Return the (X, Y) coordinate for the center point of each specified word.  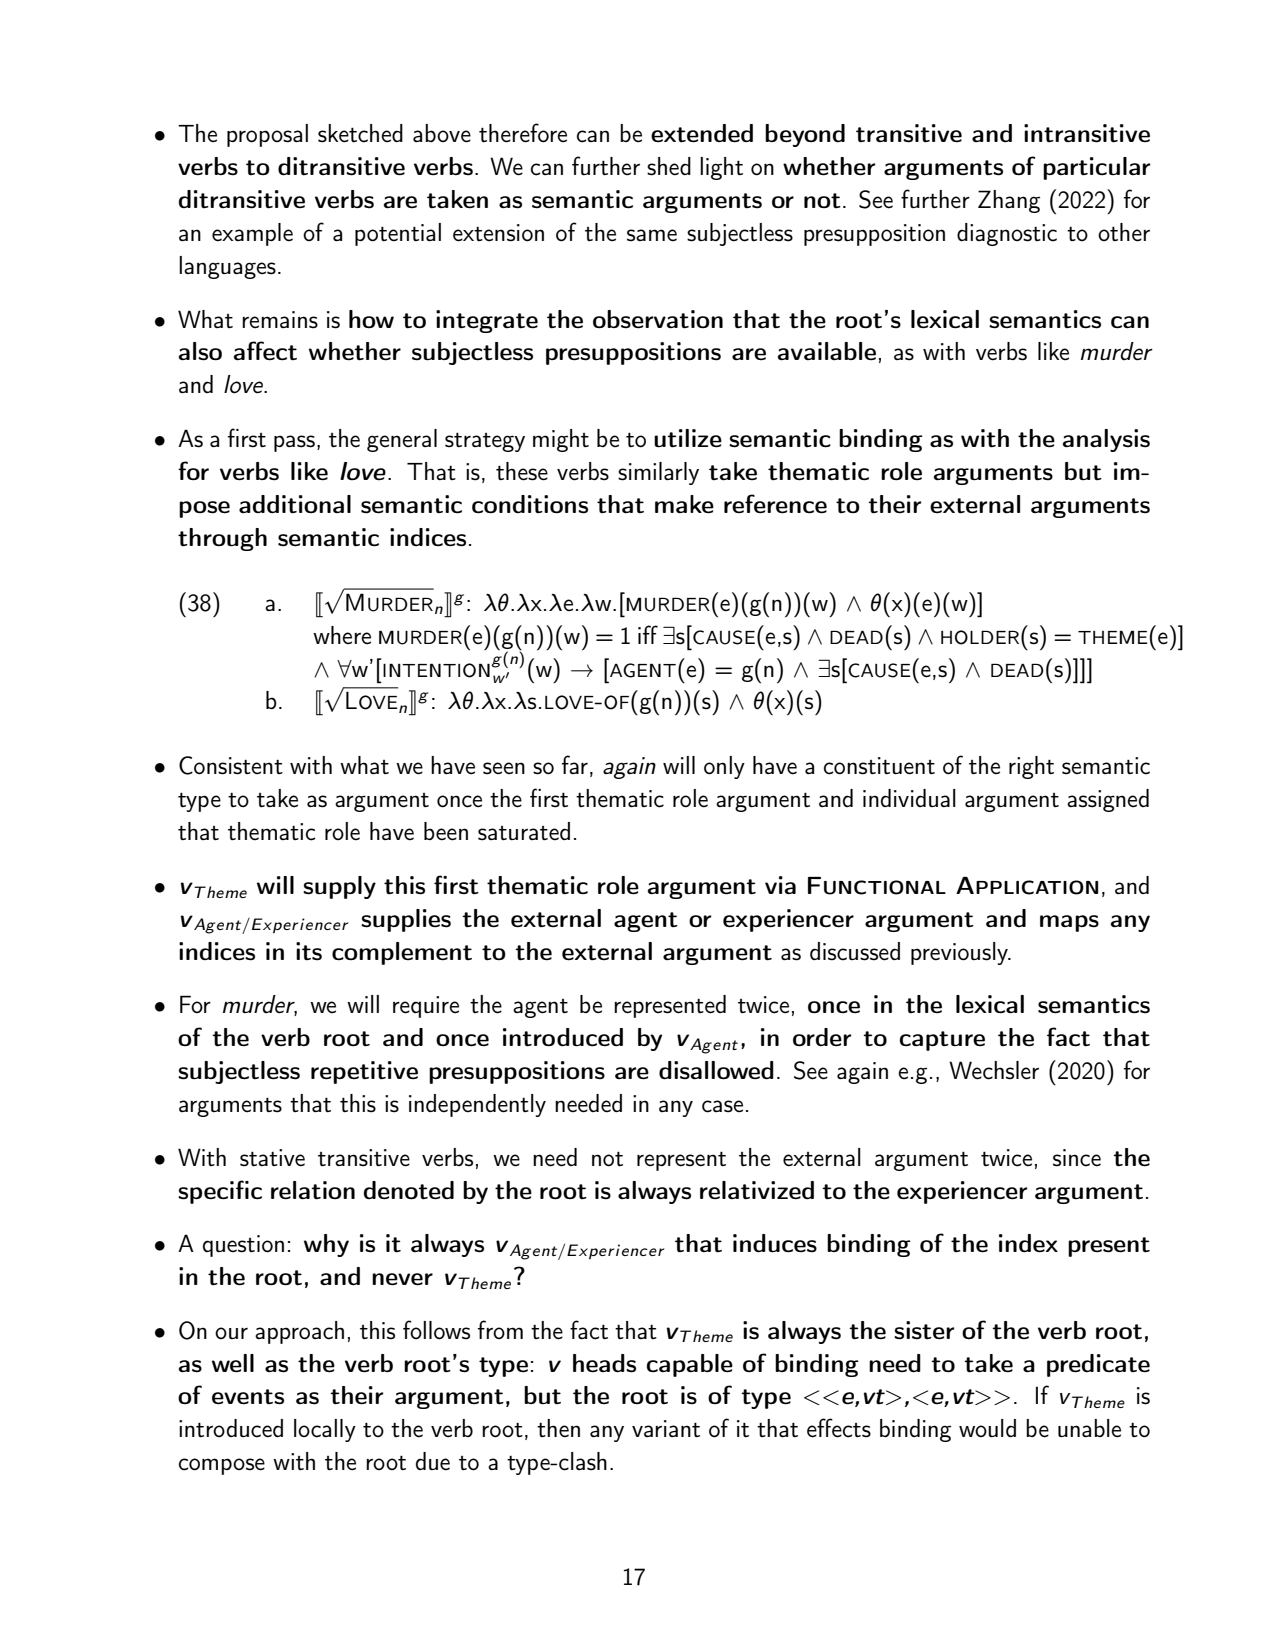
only (724, 767)
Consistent (231, 765)
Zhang (1009, 201)
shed (669, 166)
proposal (267, 135)
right (1031, 767)
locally (325, 1430)
